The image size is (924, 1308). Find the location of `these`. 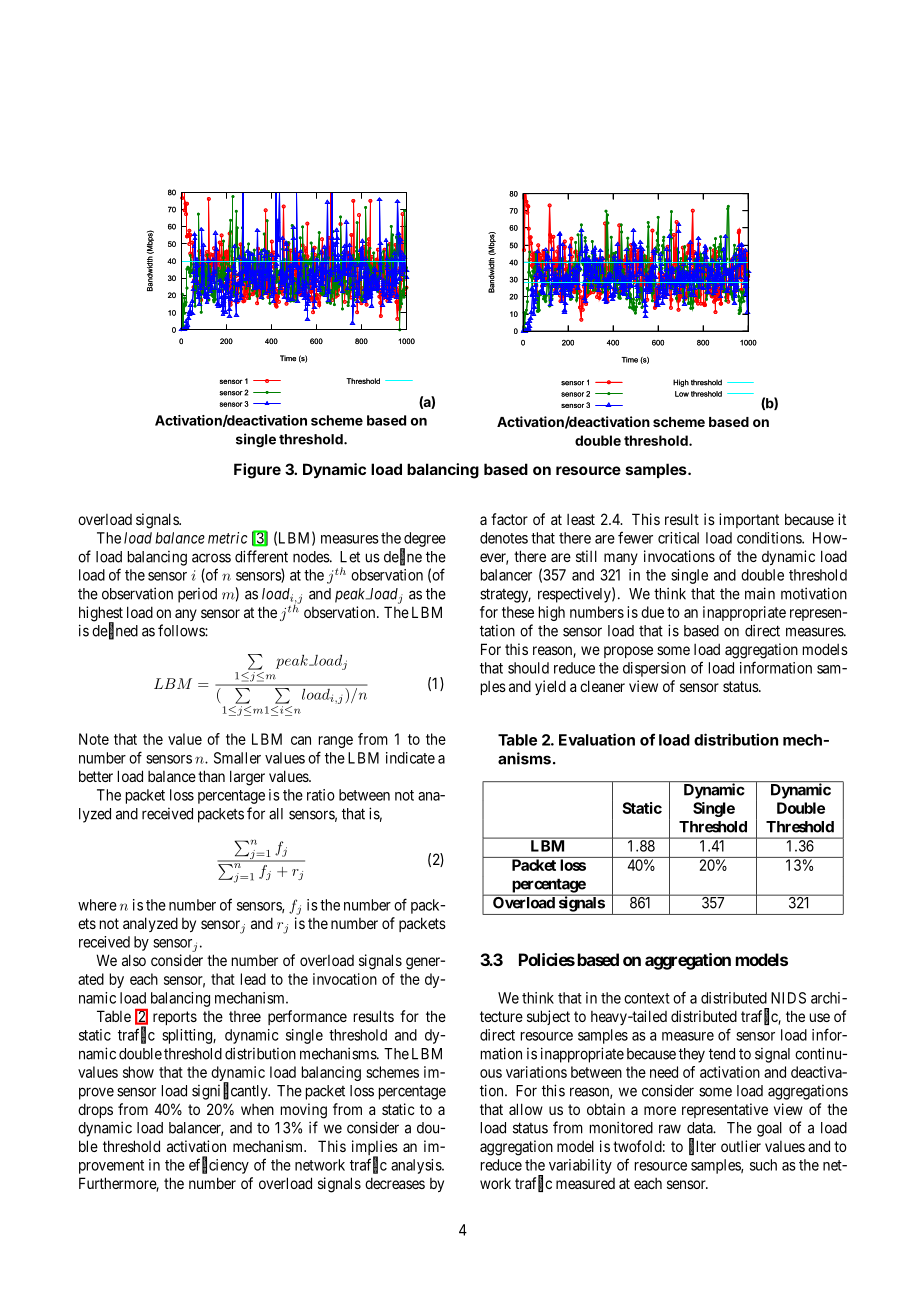

these is located at coordinates (518, 612).
